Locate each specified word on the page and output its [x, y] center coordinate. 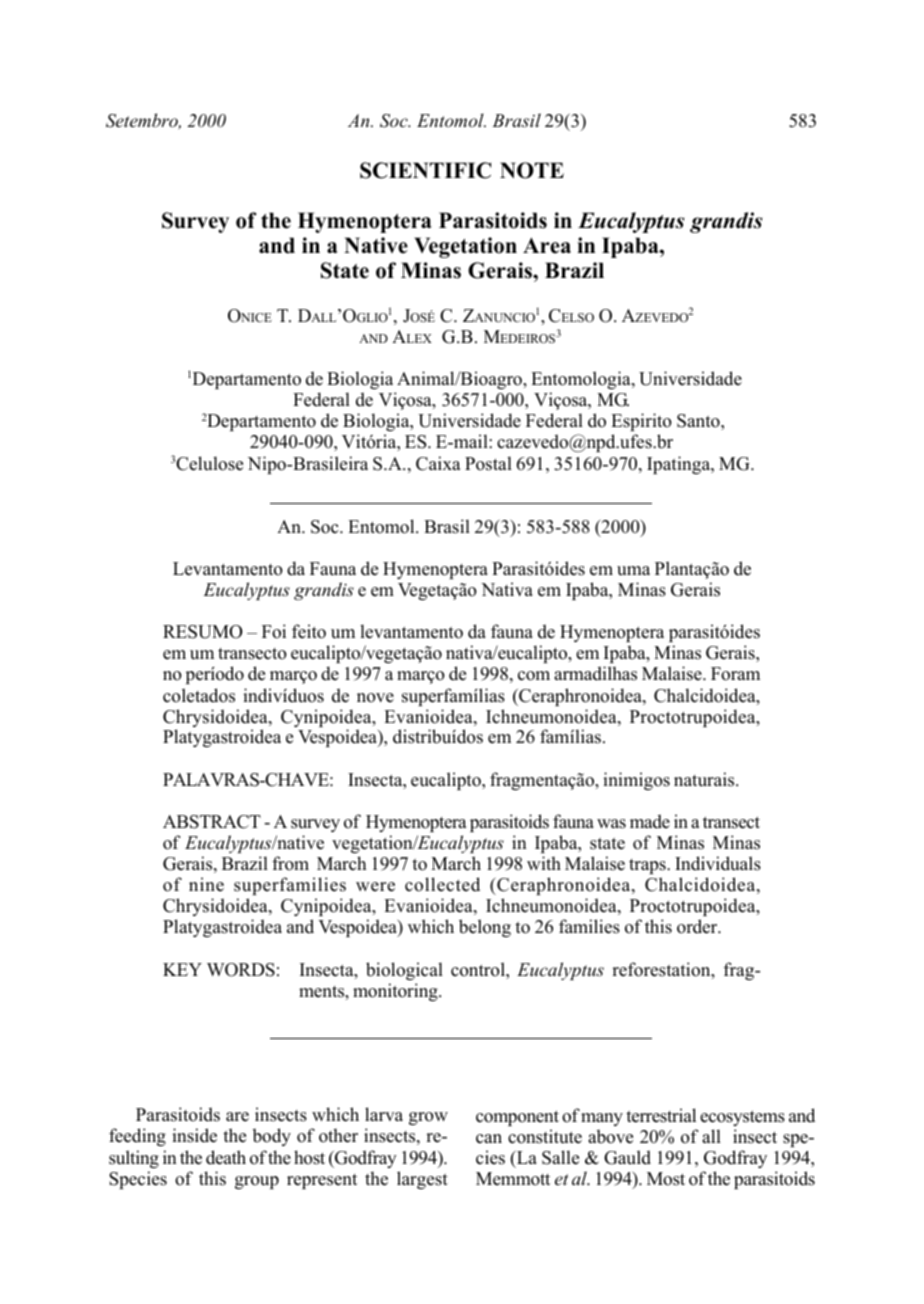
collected [442, 884]
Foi [274, 631]
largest [422, 1180]
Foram [735, 674]
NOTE [532, 170]
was [611, 824]
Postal [488, 463]
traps [648, 866]
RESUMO [202, 632]
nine [206, 884]
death [226, 1157]
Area [547, 245]
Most [666, 1179]
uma [633, 571]
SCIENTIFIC [425, 170]
